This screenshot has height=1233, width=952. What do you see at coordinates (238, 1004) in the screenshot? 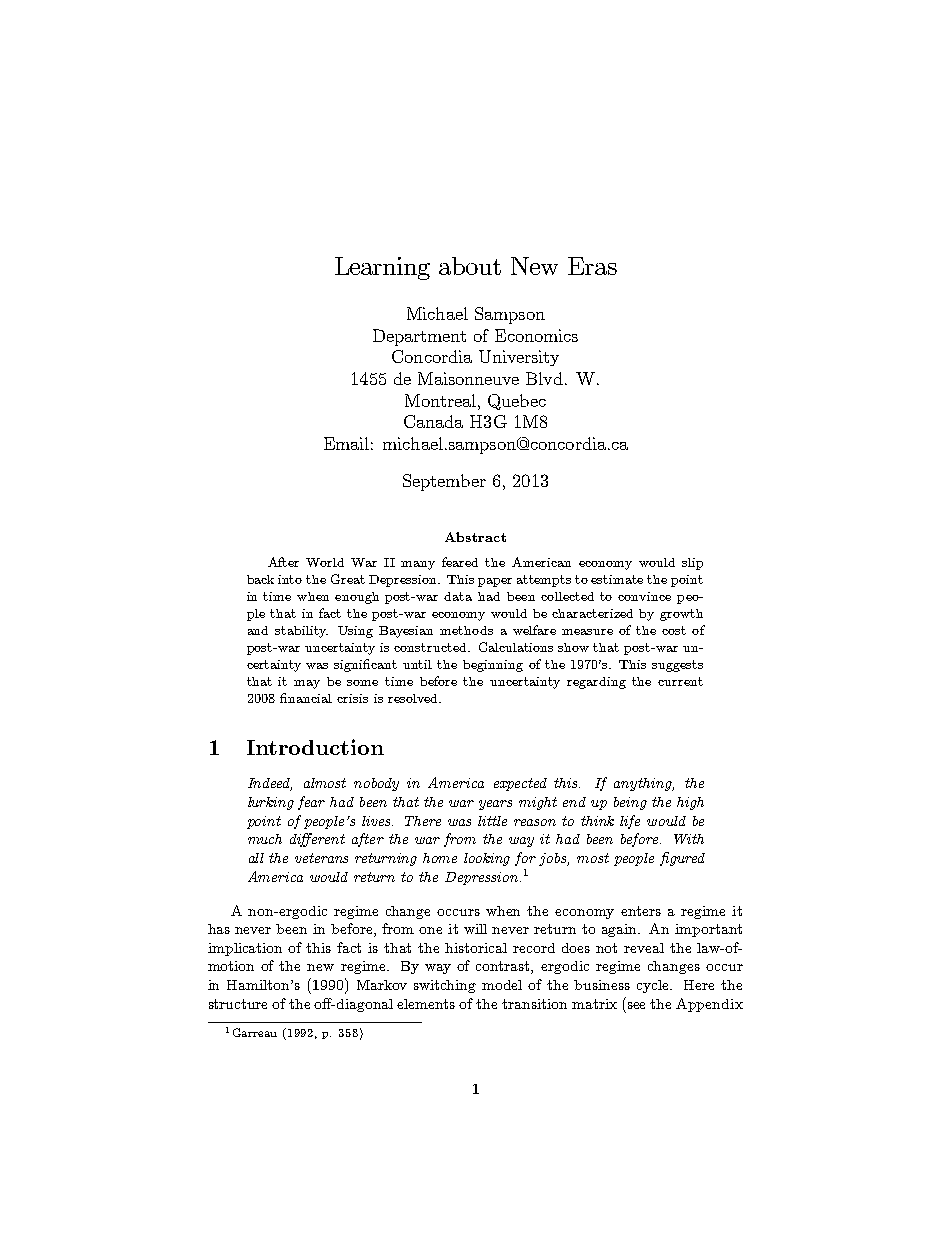
I see `structure` at bounding box center [238, 1004].
